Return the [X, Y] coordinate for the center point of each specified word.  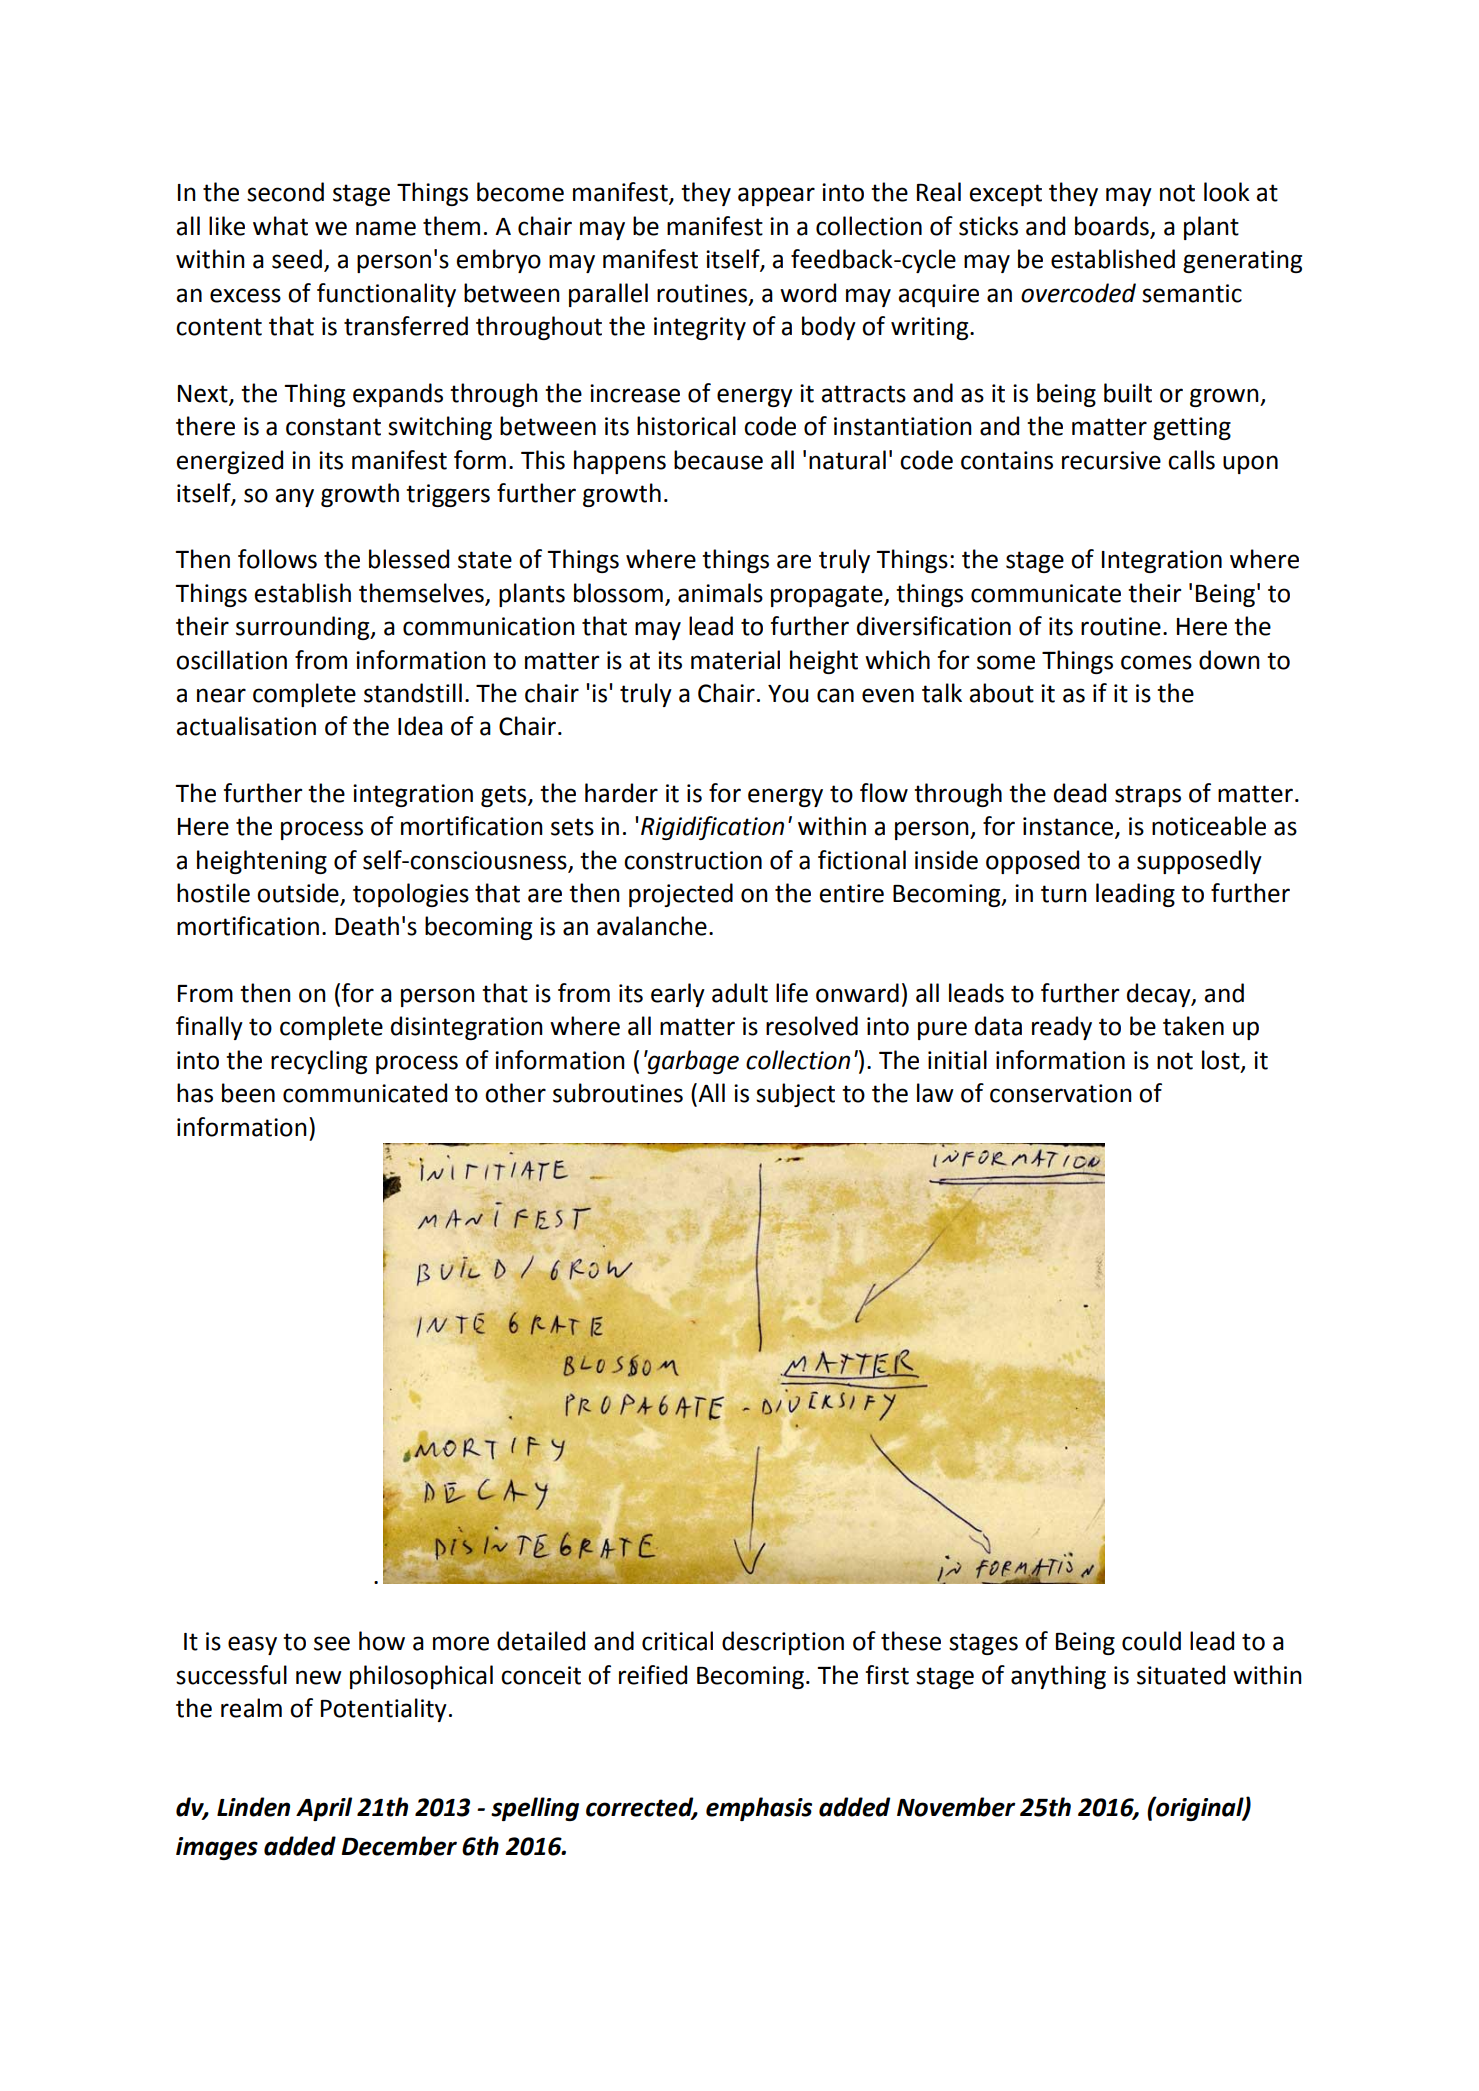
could [1151, 1641]
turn [1064, 894]
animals [720, 593]
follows [277, 559]
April [324, 1809]
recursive [1111, 460]
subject [795, 1095]
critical [677, 1641]
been [248, 1093]
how [382, 1641]
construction [693, 860]
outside [299, 894]
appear [776, 196]
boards [1113, 227]
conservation [1061, 1093]
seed [297, 259]
